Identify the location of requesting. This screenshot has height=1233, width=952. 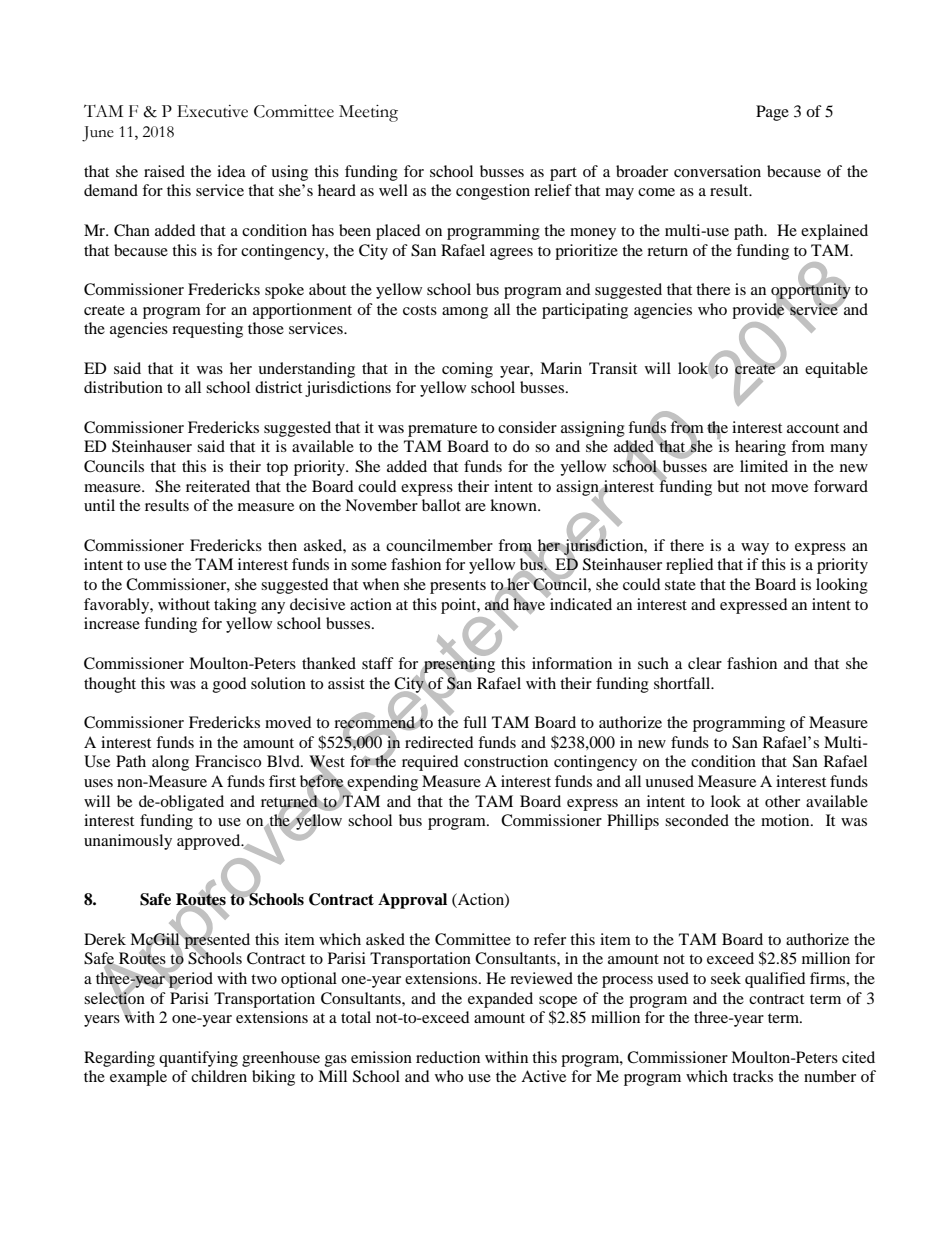
(207, 330).
